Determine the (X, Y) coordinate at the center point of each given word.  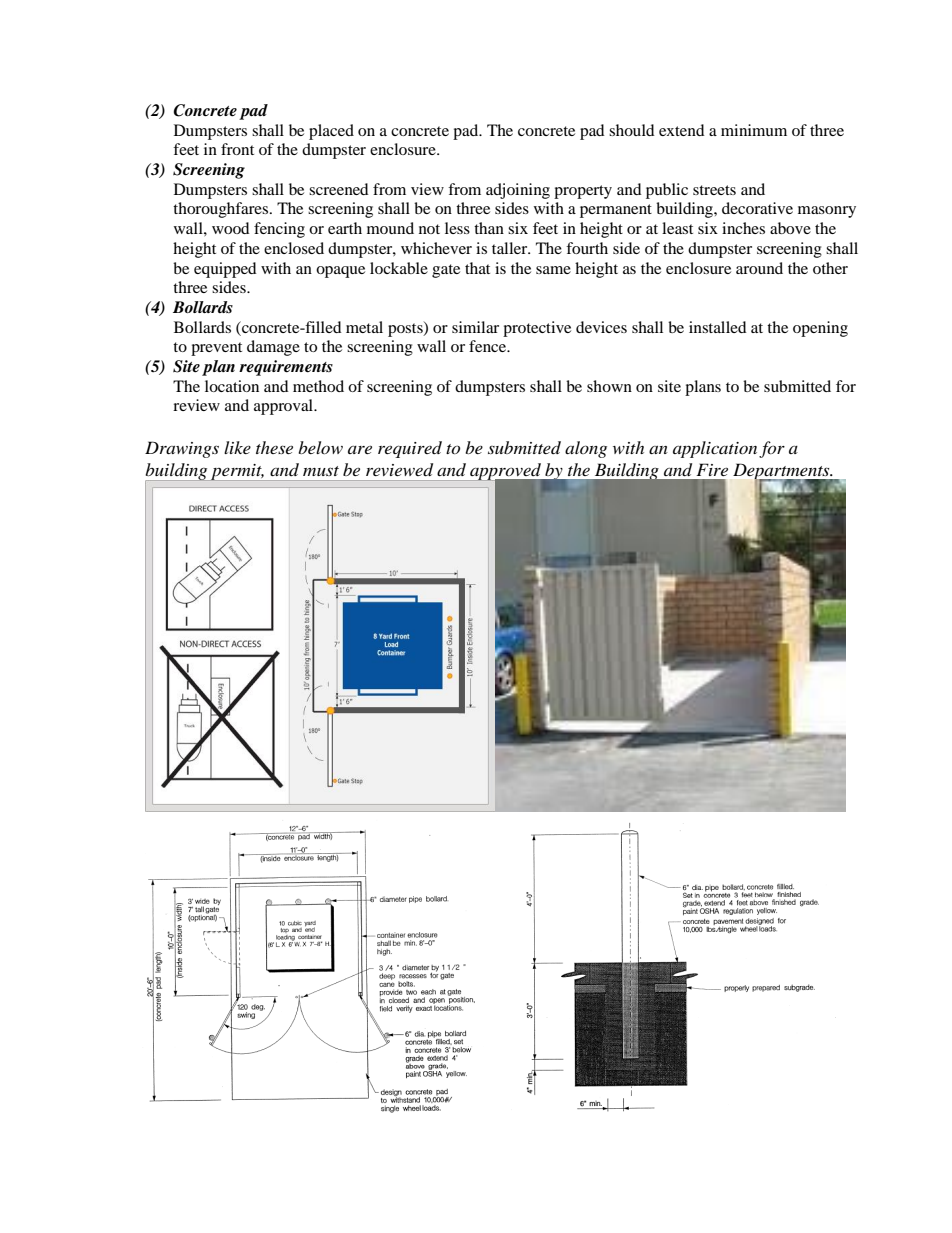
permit (236, 472)
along (586, 449)
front (237, 149)
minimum (754, 130)
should (632, 130)
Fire (712, 469)
